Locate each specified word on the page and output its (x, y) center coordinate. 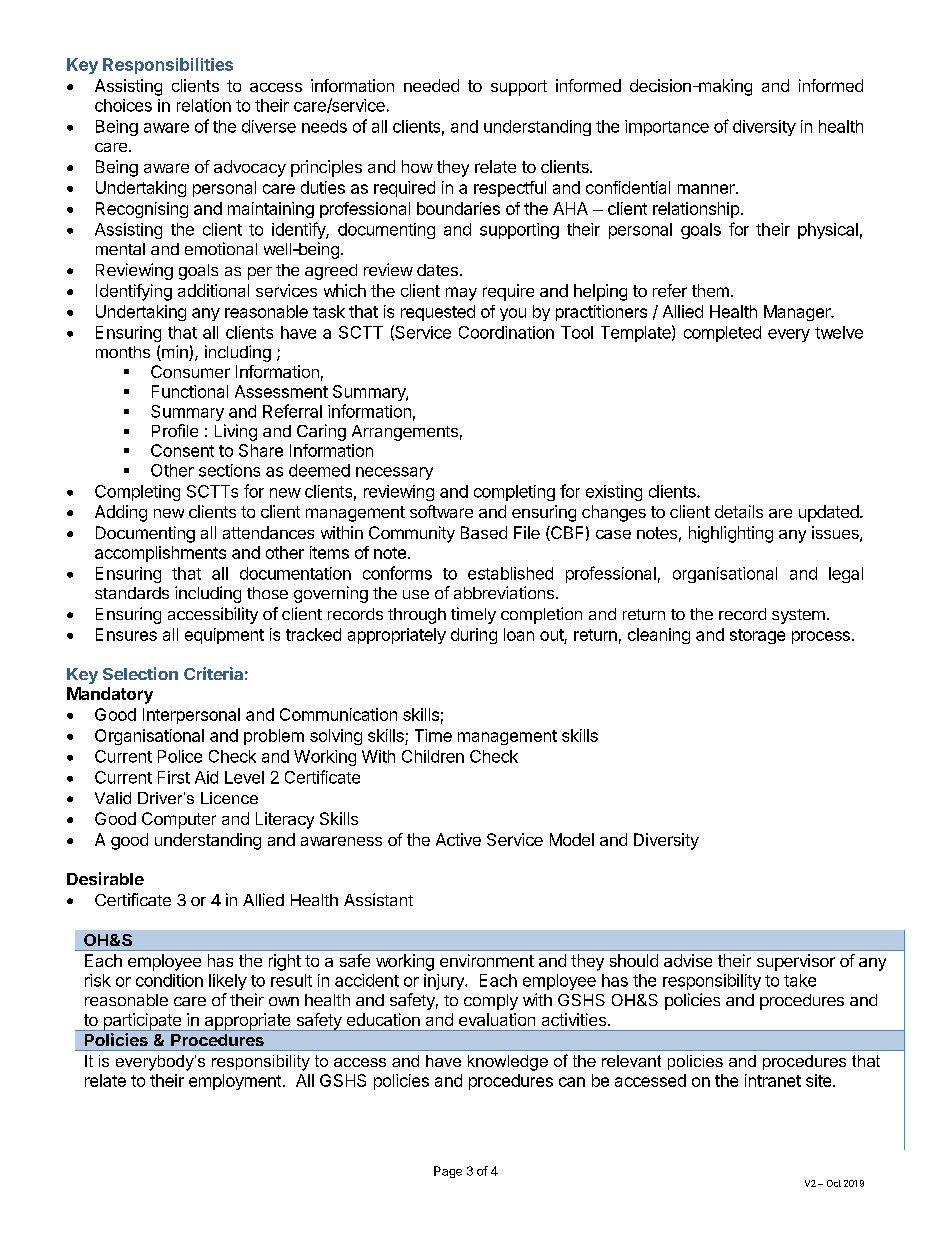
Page (448, 1172)
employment (235, 1082)
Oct (834, 1183)
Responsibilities (168, 66)
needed (431, 85)
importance (667, 128)
